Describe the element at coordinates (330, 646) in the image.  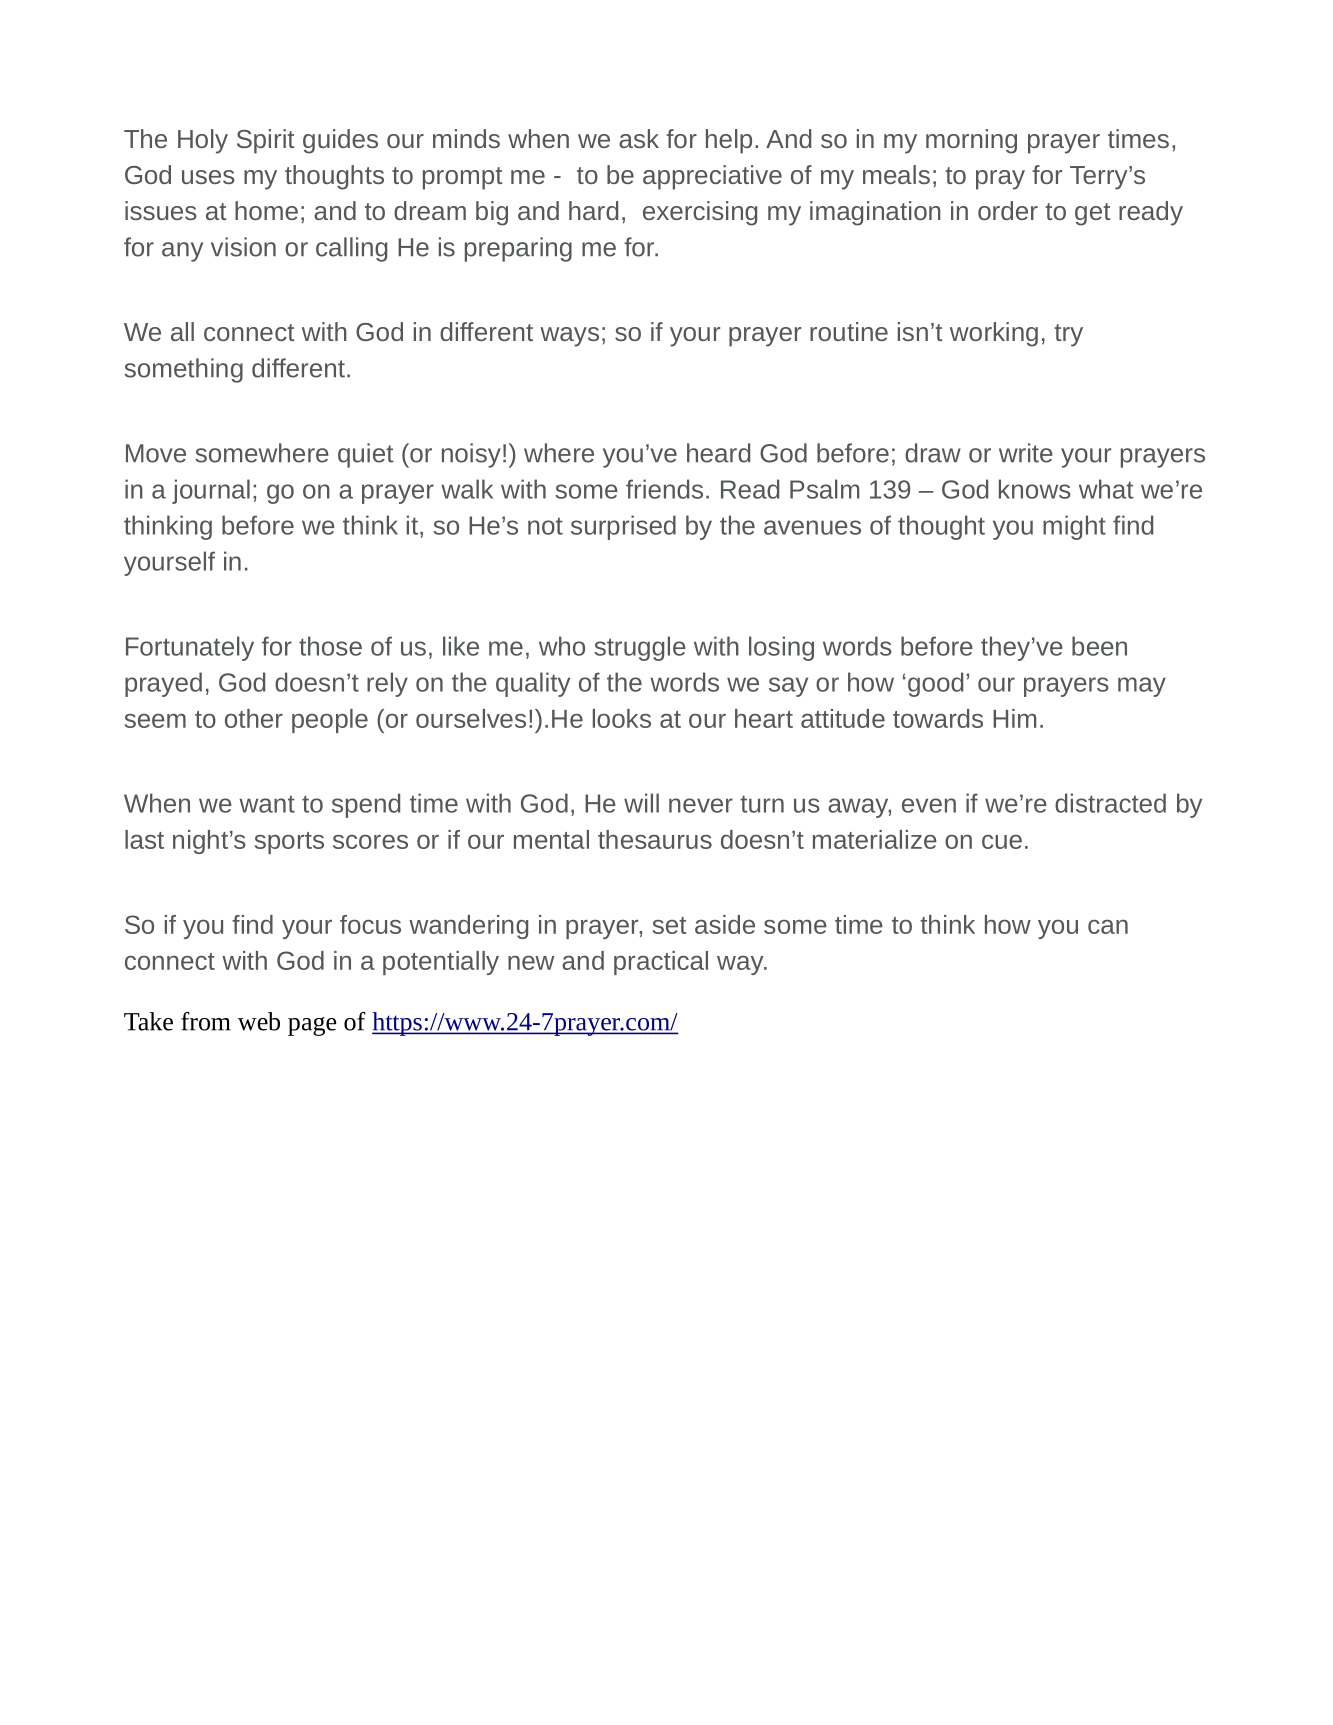
I see `those` at that location.
